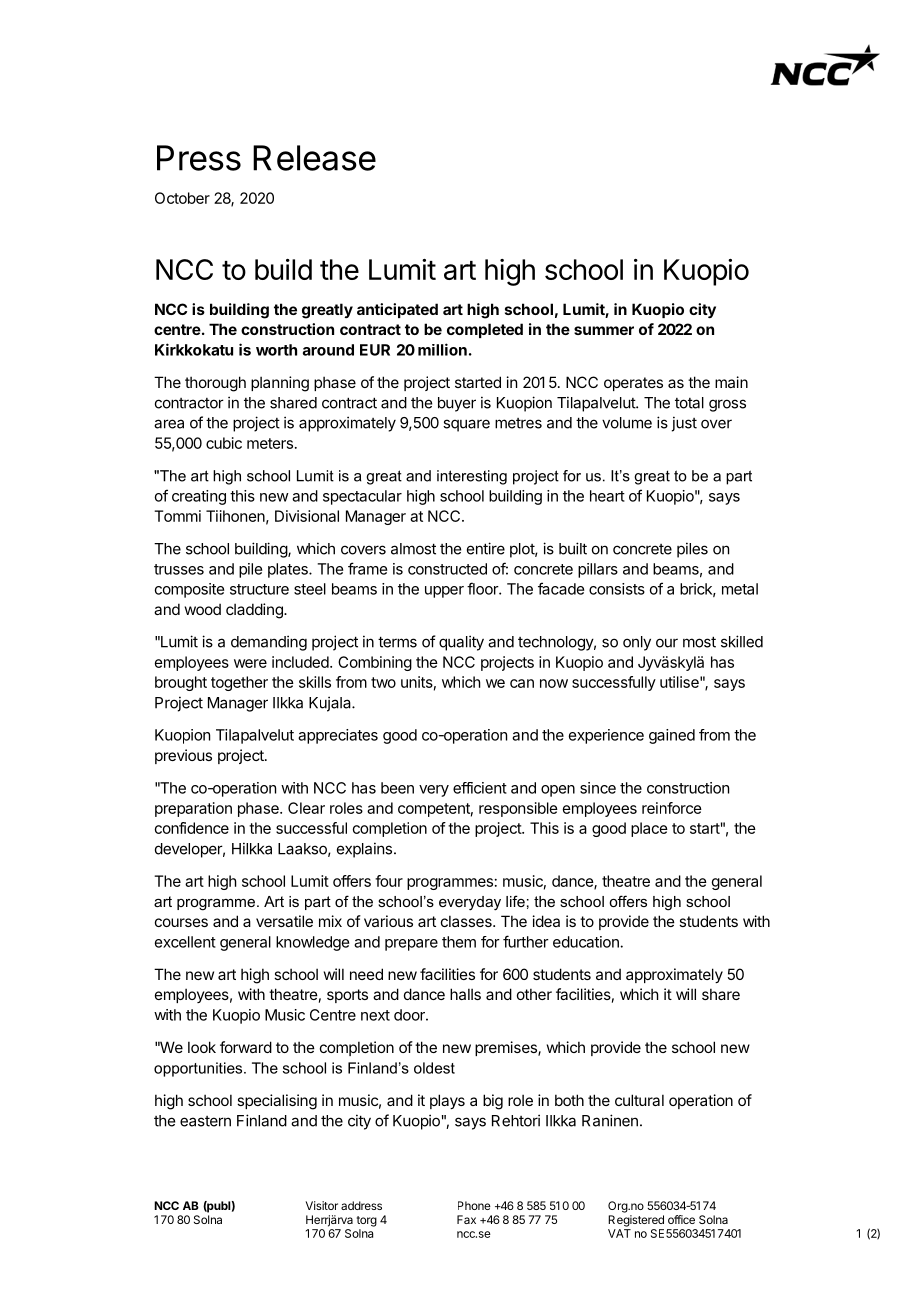 This document has height=1308, width=924. I want to click on Visitor, so click(321, 1205).
